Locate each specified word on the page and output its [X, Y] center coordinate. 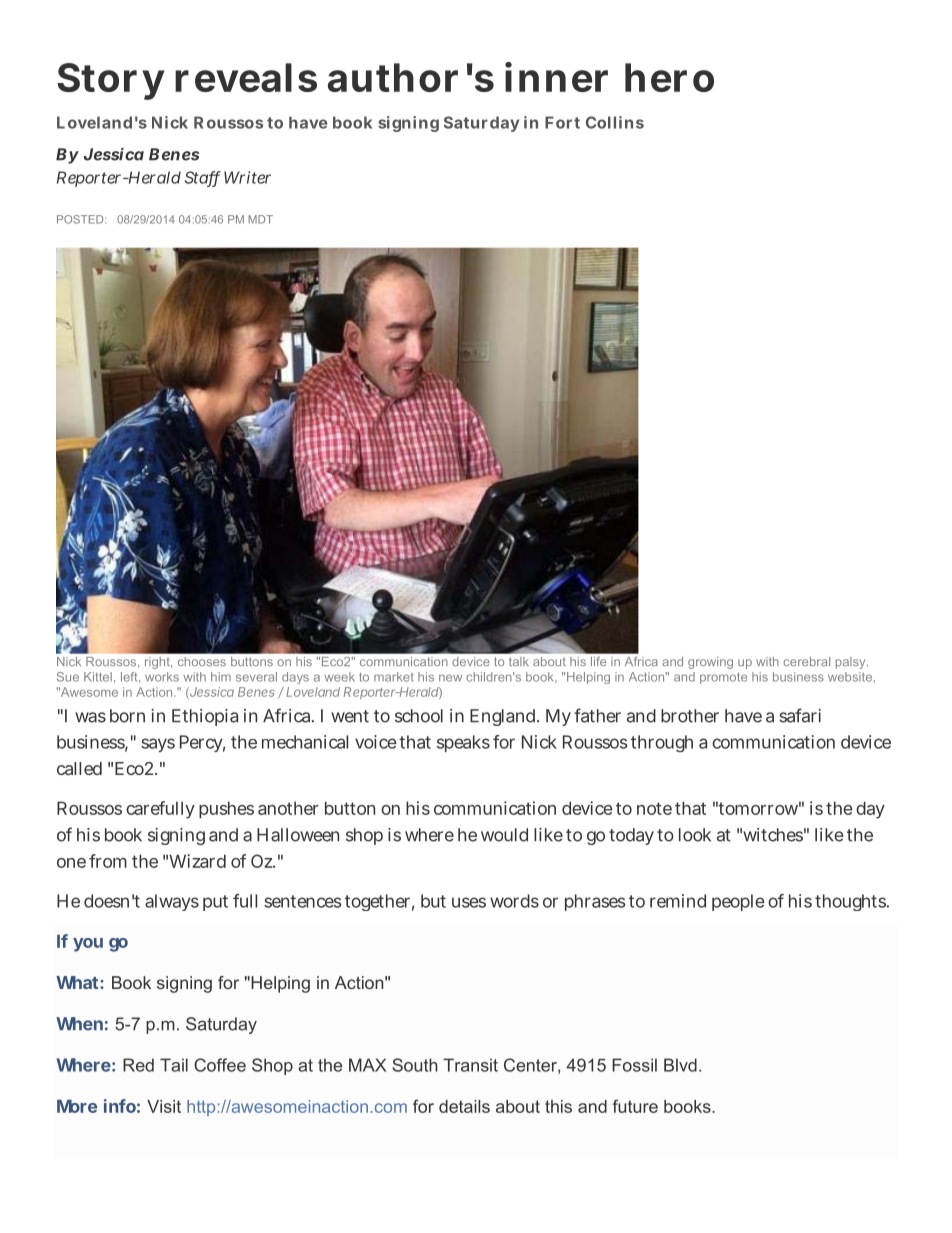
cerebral [806, 661]
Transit [470, 1065]
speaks [463, 743]
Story [111, 81]
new [450, 678]
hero [669, 77]
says [158, 745]
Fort [562, 122]
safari [800, 715]
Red [138, 1065]
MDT [260, 219]
